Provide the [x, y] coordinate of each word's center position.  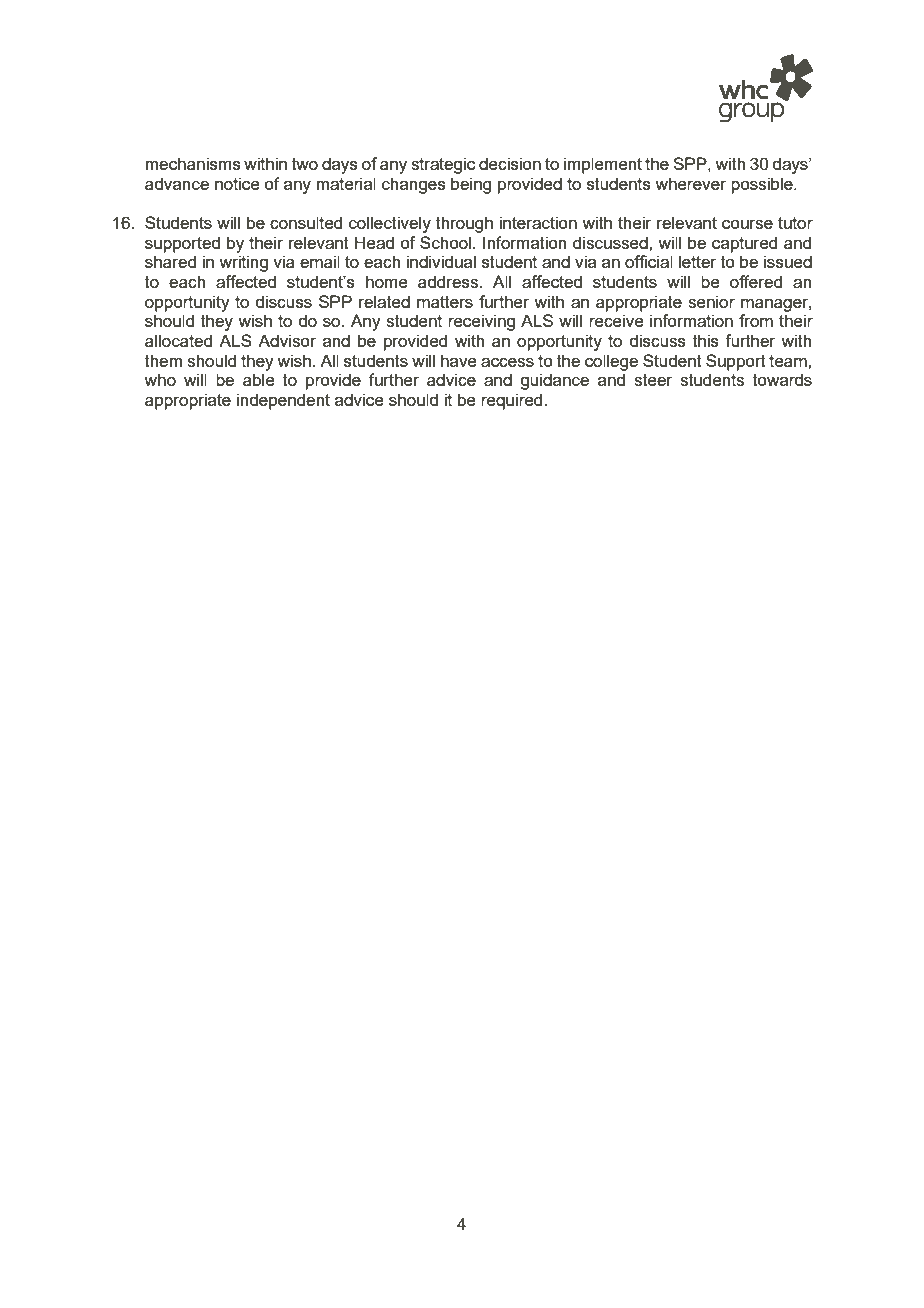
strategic [443, 165]
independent [283, 401]
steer [653, 380]
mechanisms [193, 163]
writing [243, 263]
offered [756, 281]
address [449, 281]
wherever [690, 183]
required [513, 401]
